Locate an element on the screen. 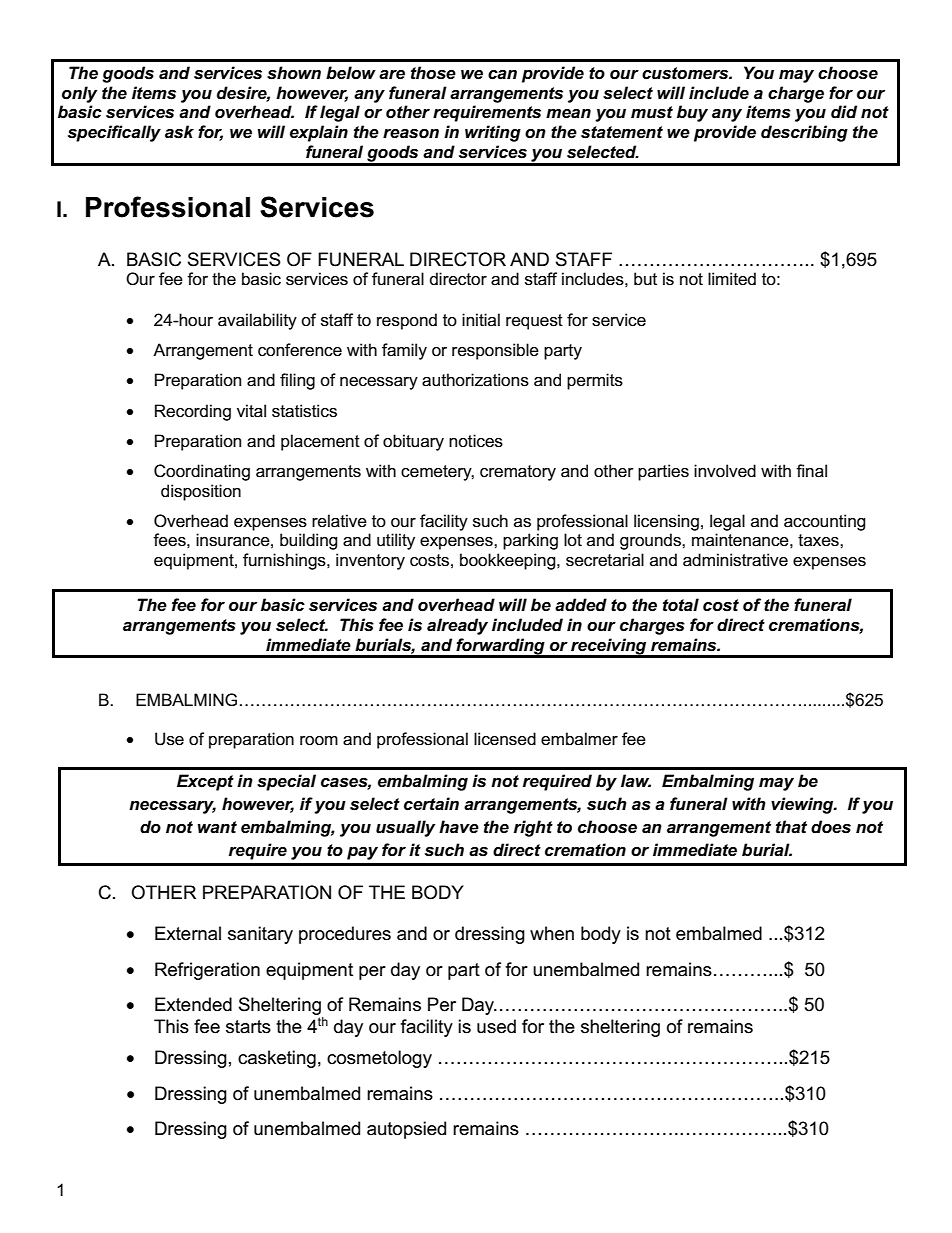 The width and height of the screenshot is (952, 1233). limited is located at coordinates (732, 278).
